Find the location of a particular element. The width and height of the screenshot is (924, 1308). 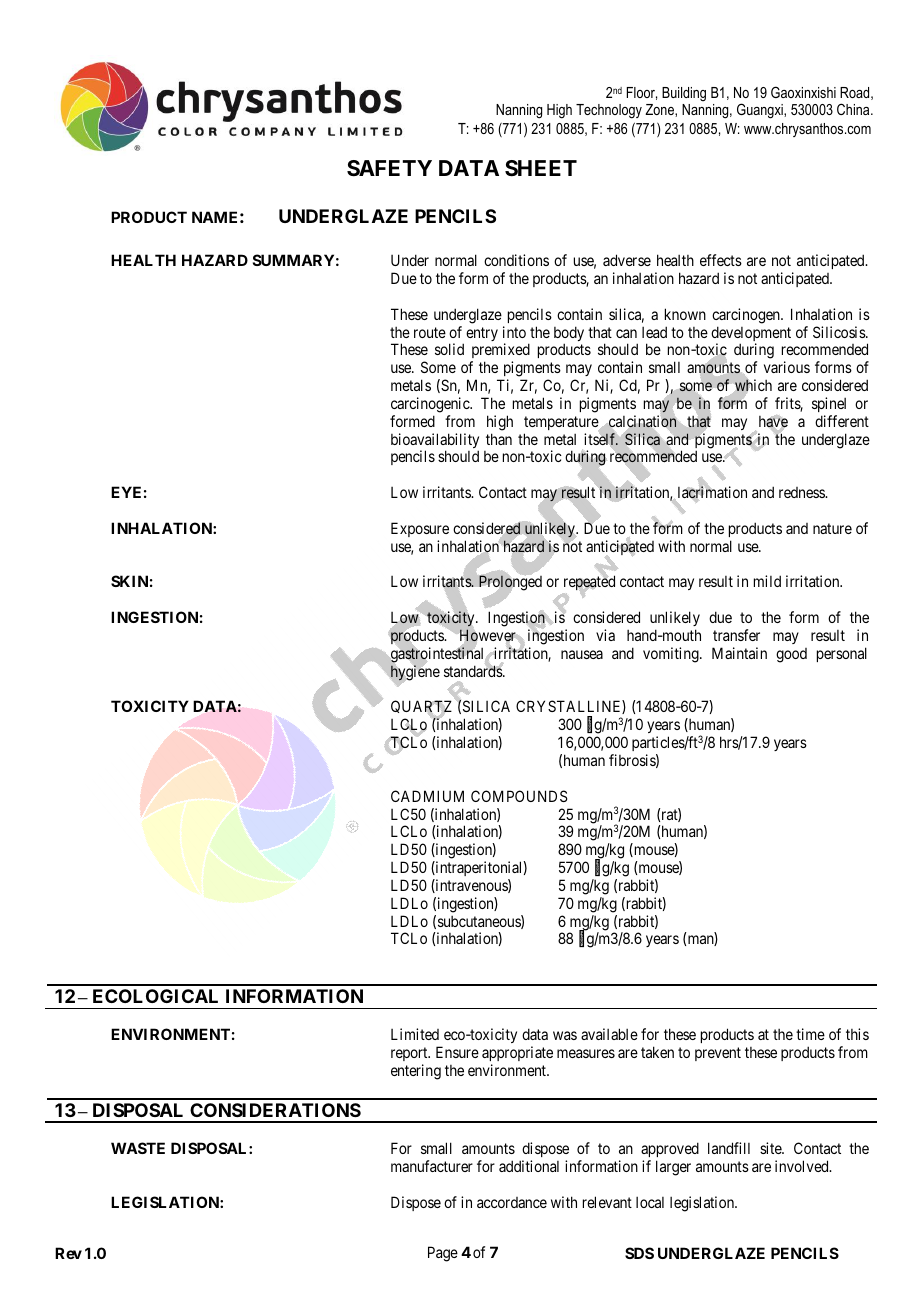

nausea is located at coordinates (582, 654).
